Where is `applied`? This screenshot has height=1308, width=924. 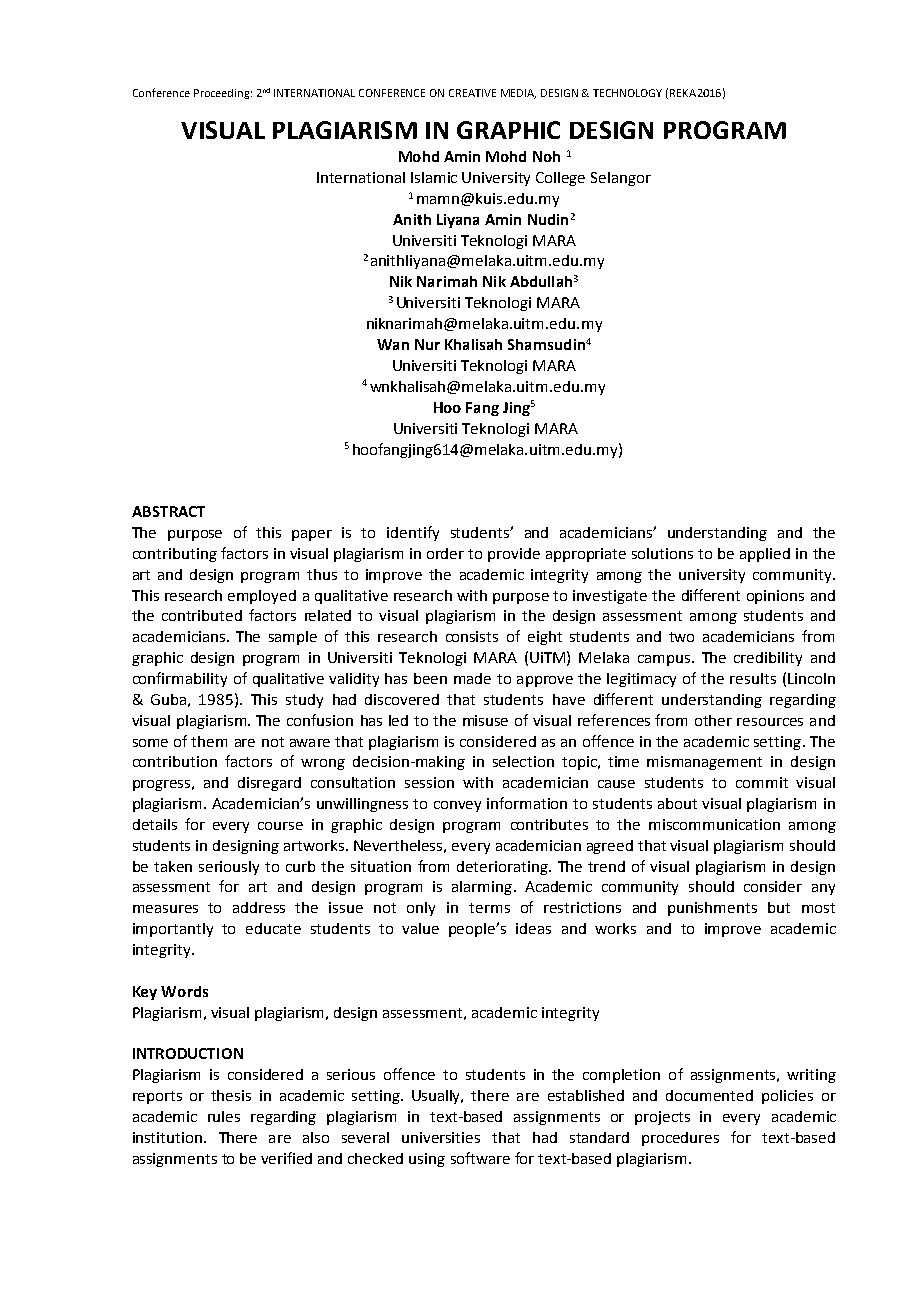 applied is located at coordinates (765, 555).
